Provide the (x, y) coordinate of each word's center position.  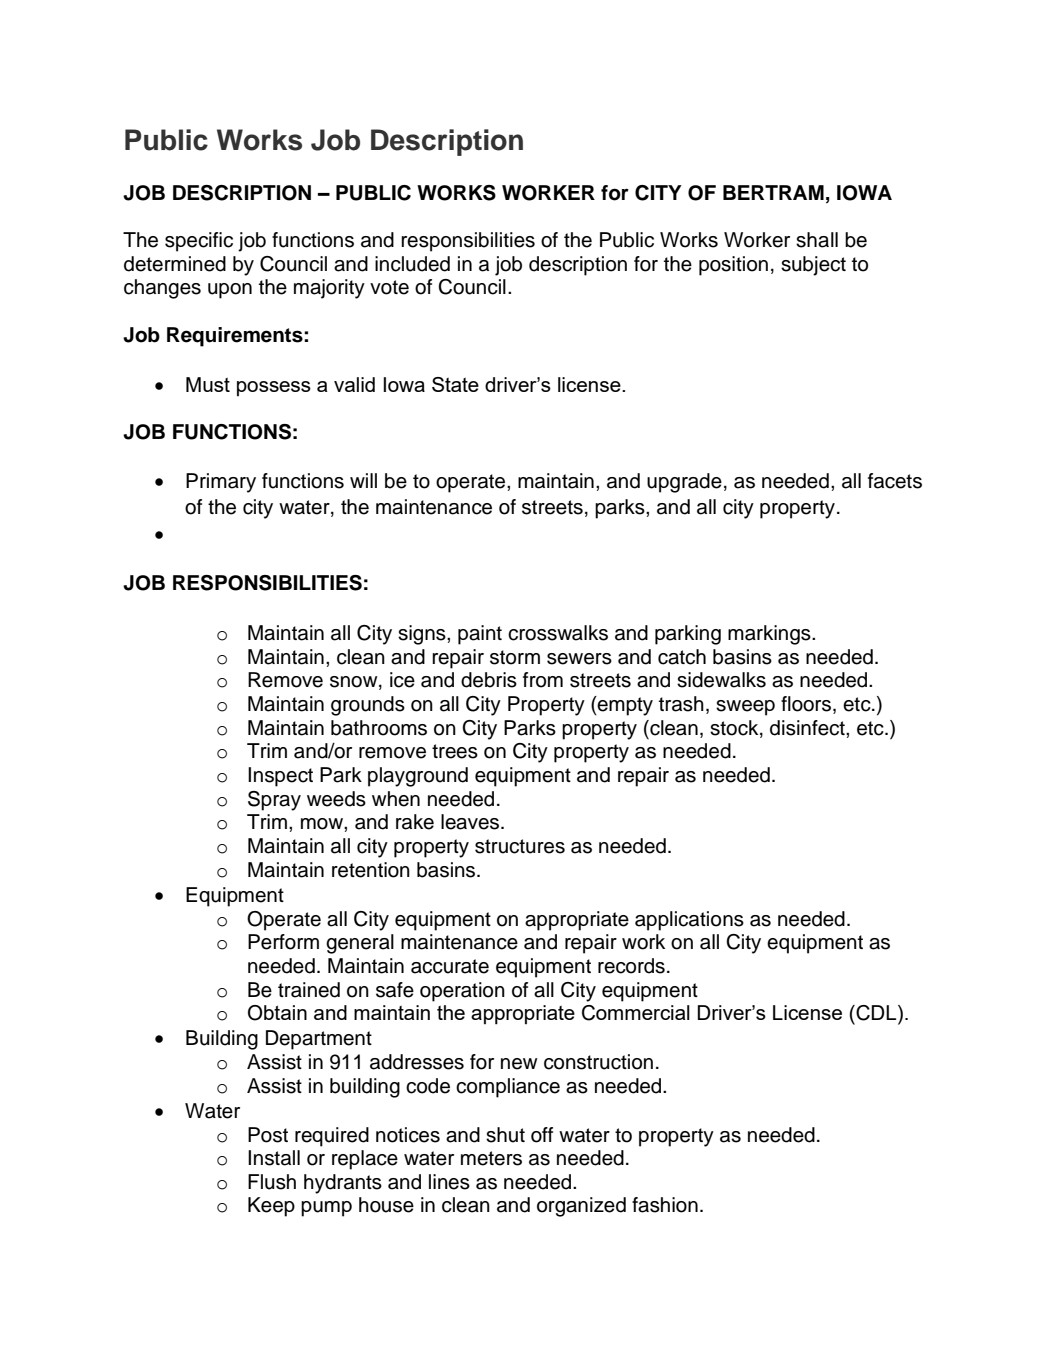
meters (491, 1158)
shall (817, 240)
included (412, 264)
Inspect (280, 777)
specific (199, 242)
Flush (272, 1182)
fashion (665, 1205)
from (543, 680)
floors (806, 704)
